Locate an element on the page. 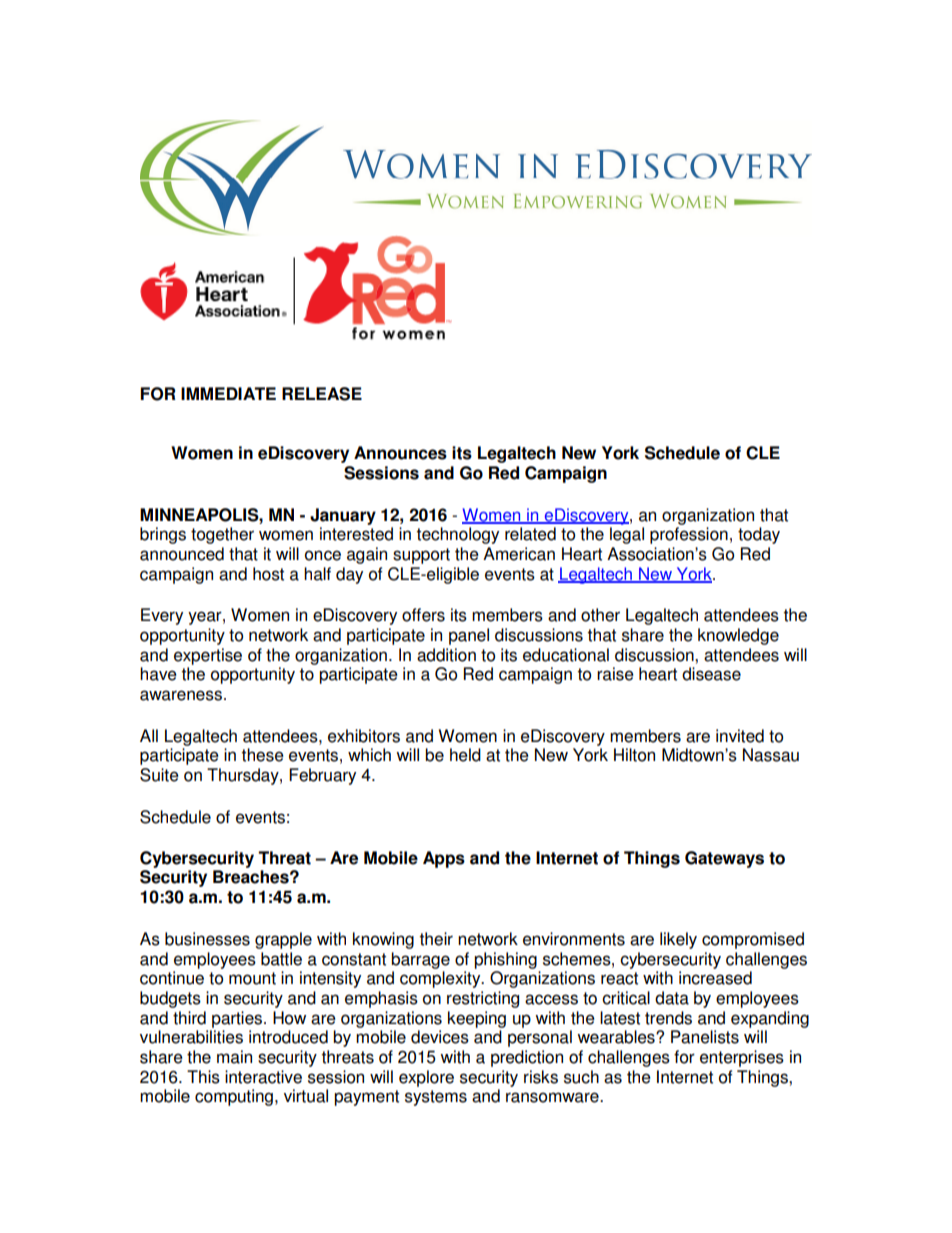 This image has width=952, height=1233. host is located at coordinates (268, 574).
